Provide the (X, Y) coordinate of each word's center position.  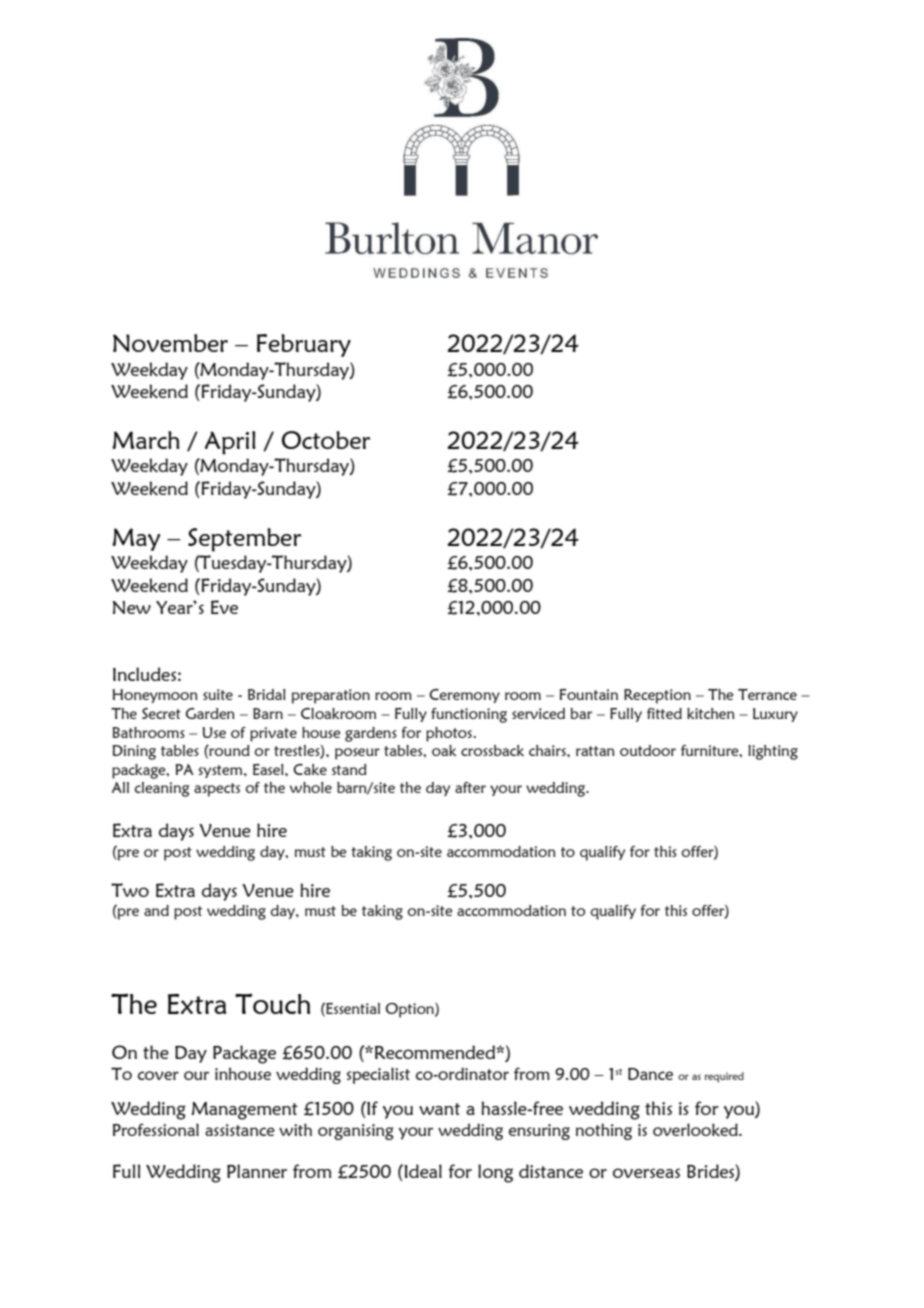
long (495, 1173)
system (221, 771)
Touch (272, 1003)
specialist (378, 1075)
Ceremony (464, 696)
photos (450, 734)
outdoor (648, 750)
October (326, 440)
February (304, 345)
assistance (240, 1130)
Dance (650, 1074)
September (244, 540)
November (170, 343)
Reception (657, 696)
